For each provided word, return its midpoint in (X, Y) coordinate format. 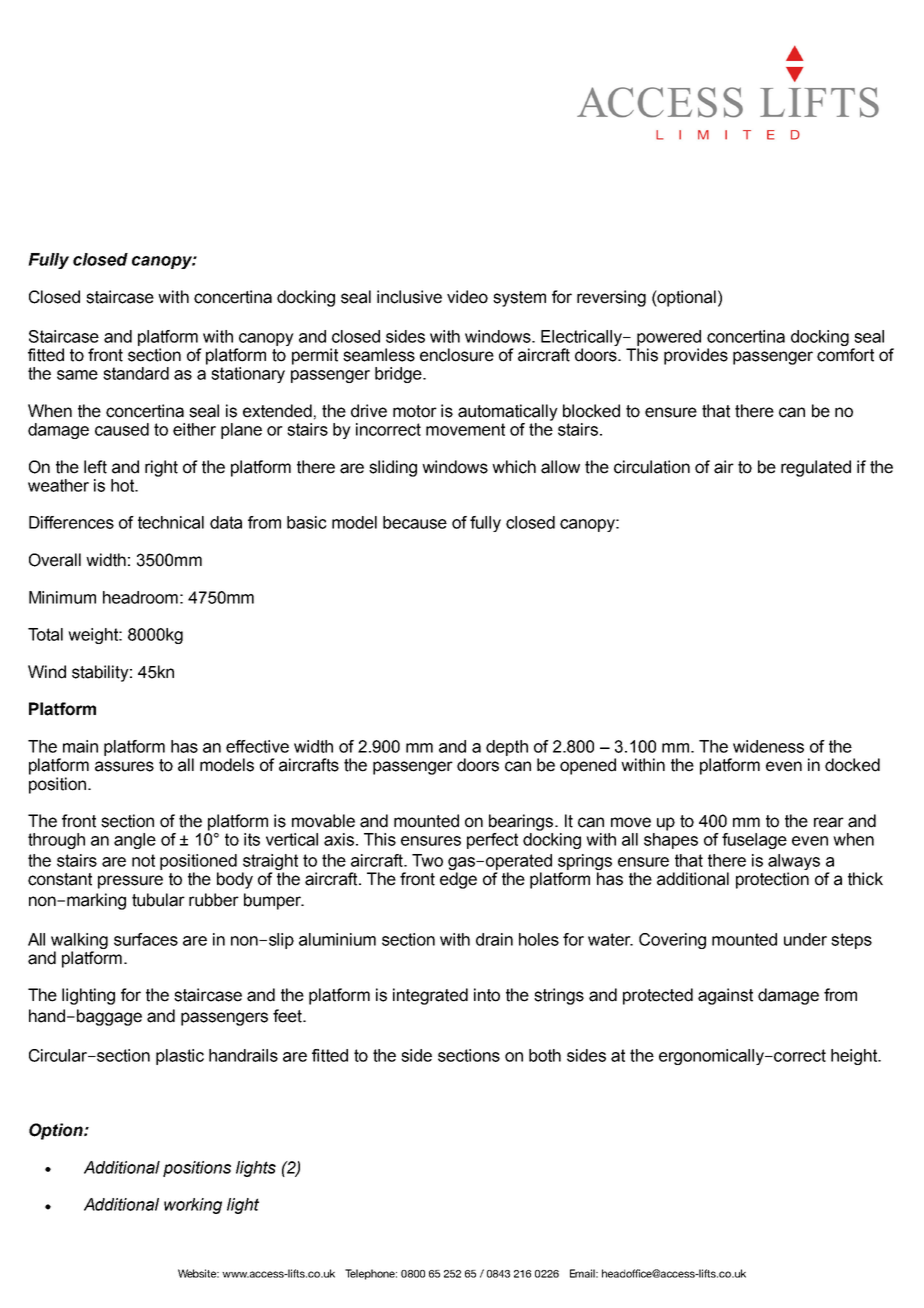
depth (507, 748)
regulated (816, 468)
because (415, 522)
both (545, 1055)
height (855, 1057)
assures (124, 766)
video (467, 297)
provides (696, 356)
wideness (768, 746)
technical (171, 522)
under (805, 939)
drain (494, 939)
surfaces (146, 939)
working (193, 1206)
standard (136, 373)
